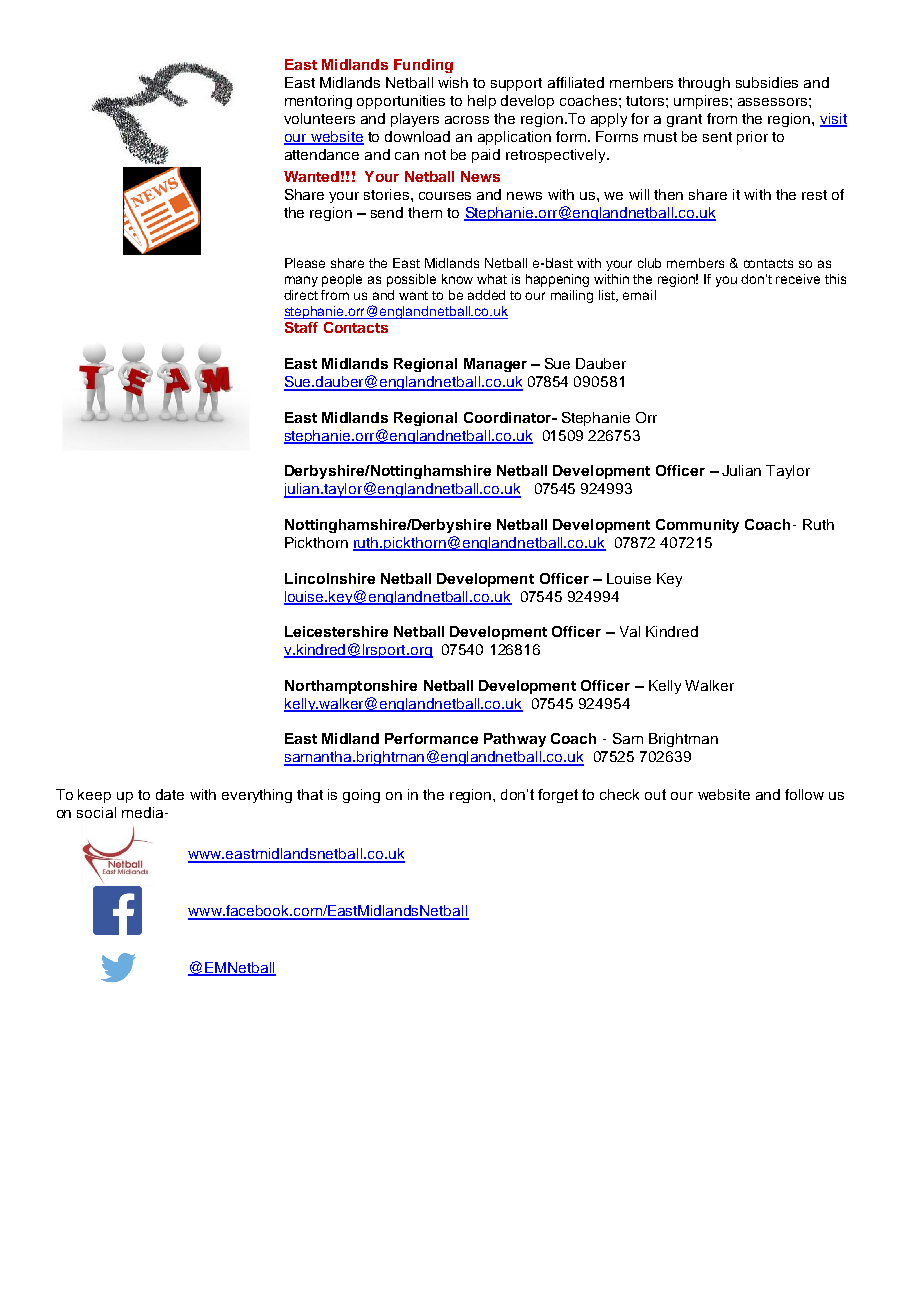 The width and height of the document is (924, 1308). What do you see at coordinates (318, 102) in the document?
I see `mentoring` at bounding box center [318, 102].
